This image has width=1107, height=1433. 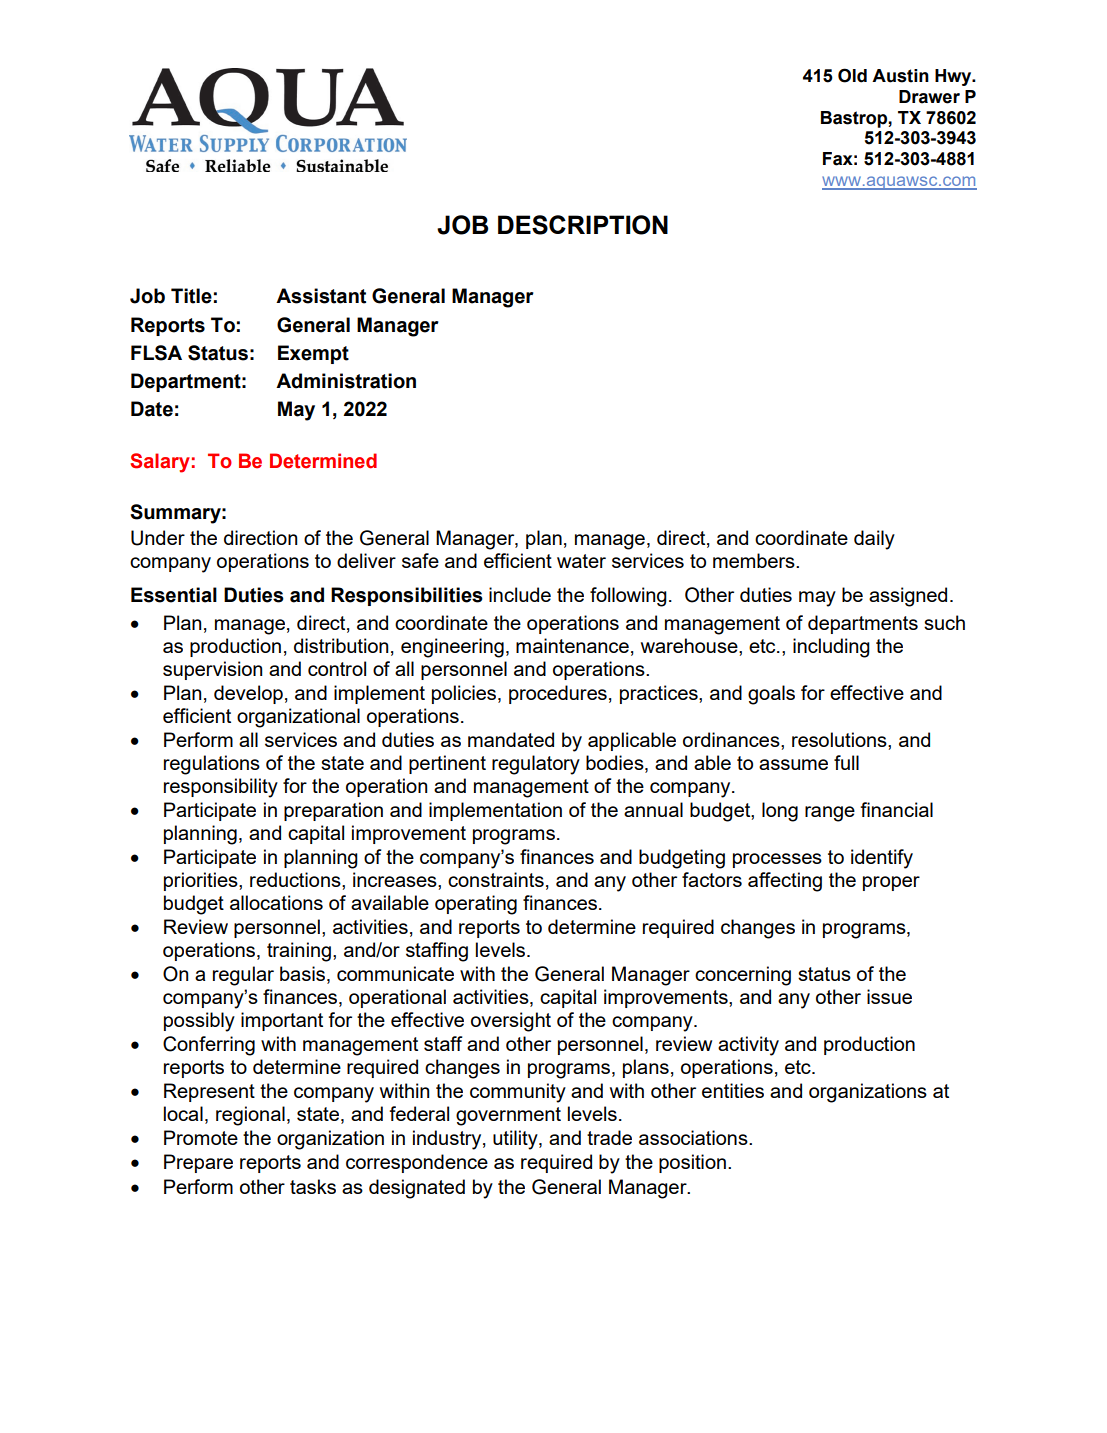 I want to click on utility, so click(x=516, y=1140).
